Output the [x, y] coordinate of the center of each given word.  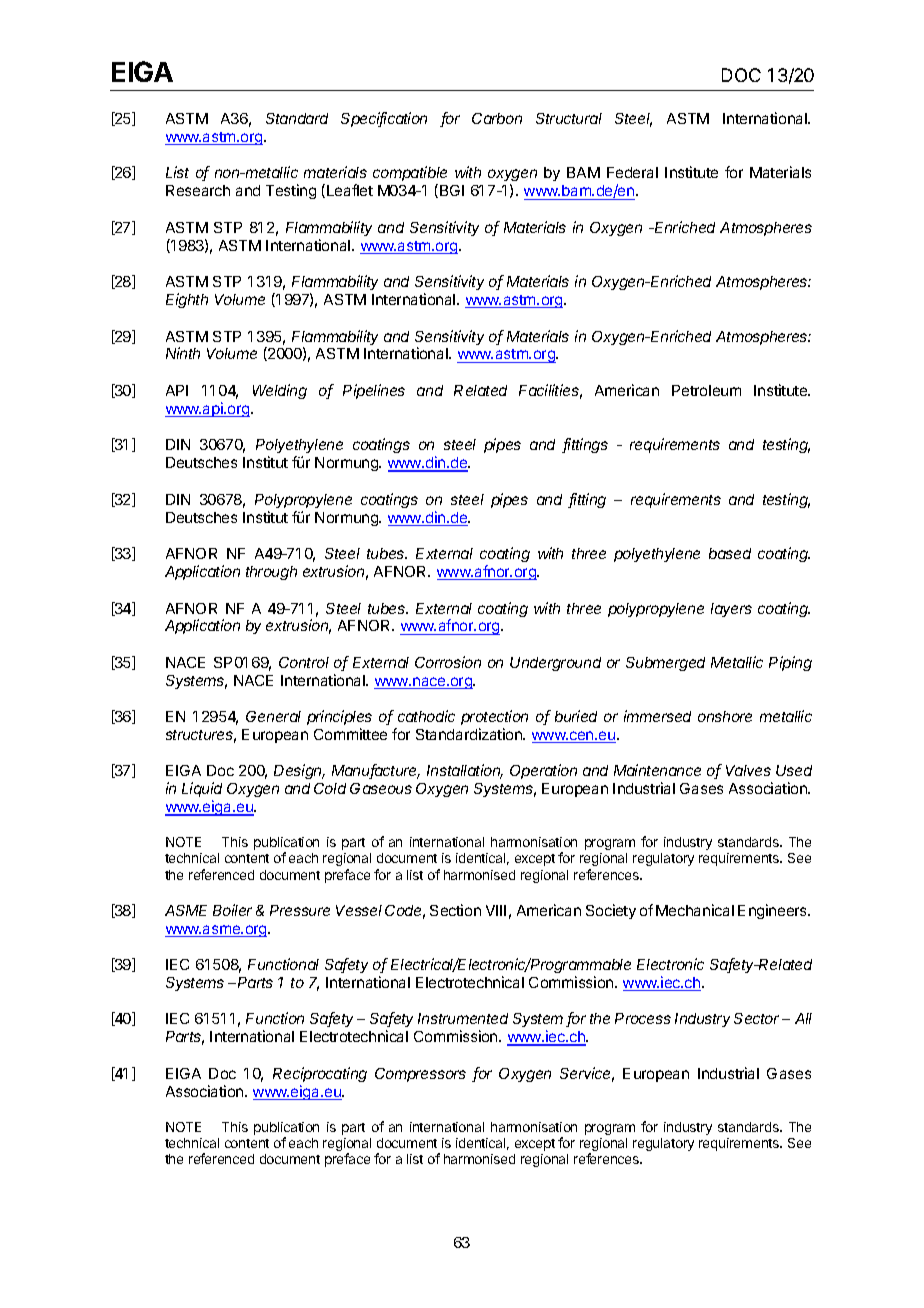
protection [494, 717]
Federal [632, 172]
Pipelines [374, 391]
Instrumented [463, 1018]
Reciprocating [320, 1074]
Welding [280, 391]
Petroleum [706, 390]
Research [198, 190]
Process [643, 1018]
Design [299, 771]
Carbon [497, 118]
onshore [725, 716]
